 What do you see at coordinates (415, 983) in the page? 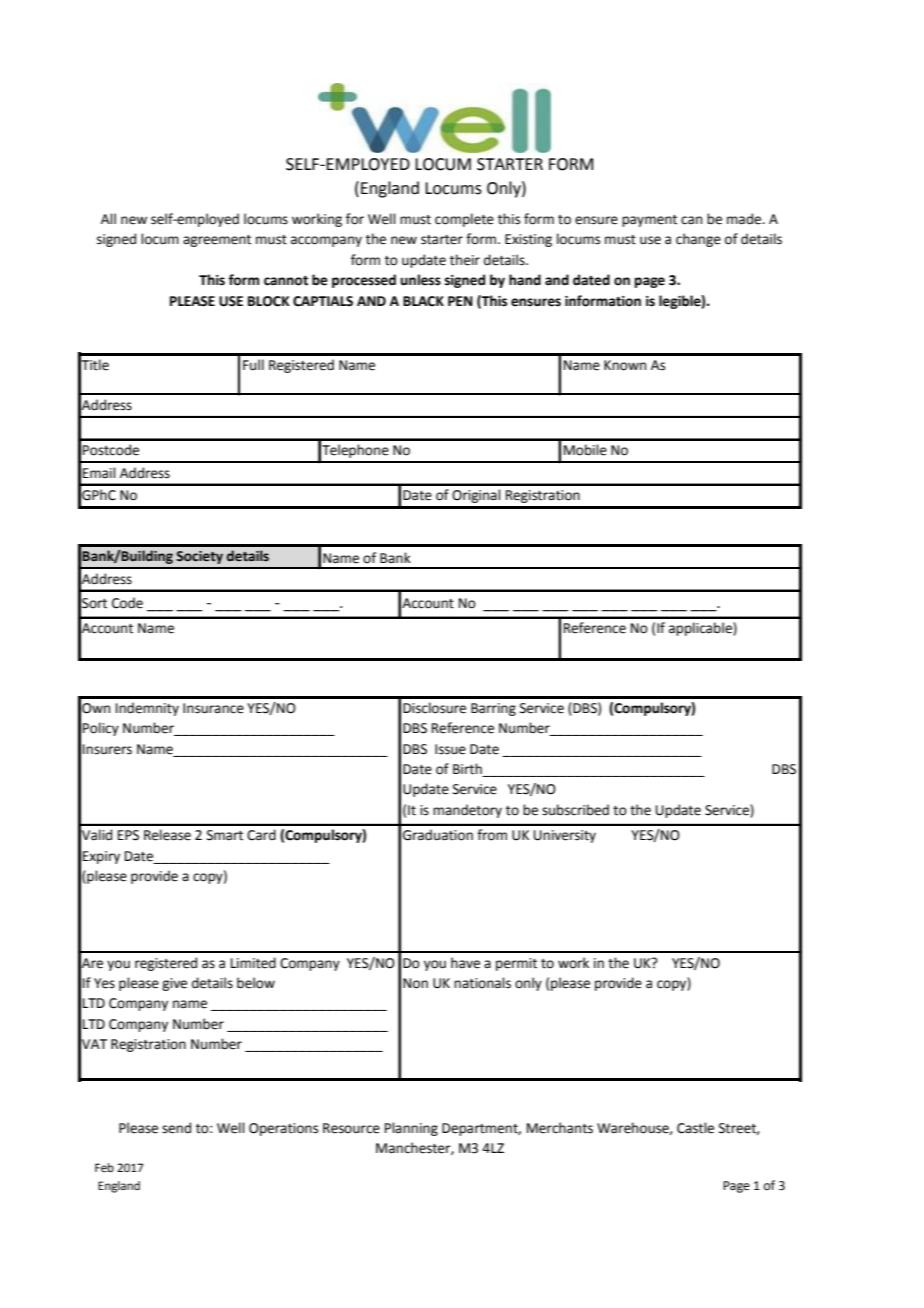
I see `Non` at bounding box center [415, 983].
